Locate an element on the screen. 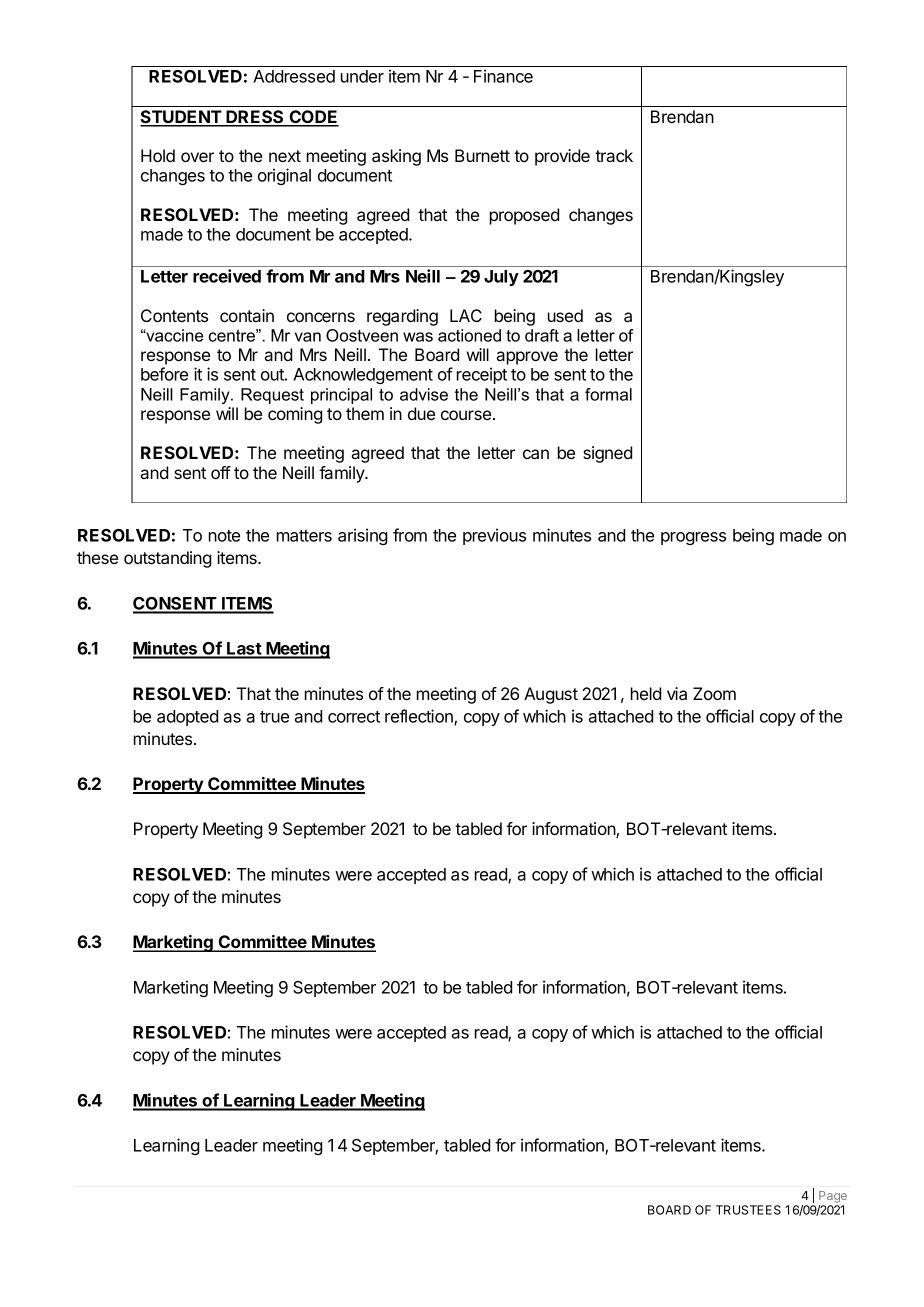 This screenshot has width=924, height=1307. track is located at coordinates (614, 155).
